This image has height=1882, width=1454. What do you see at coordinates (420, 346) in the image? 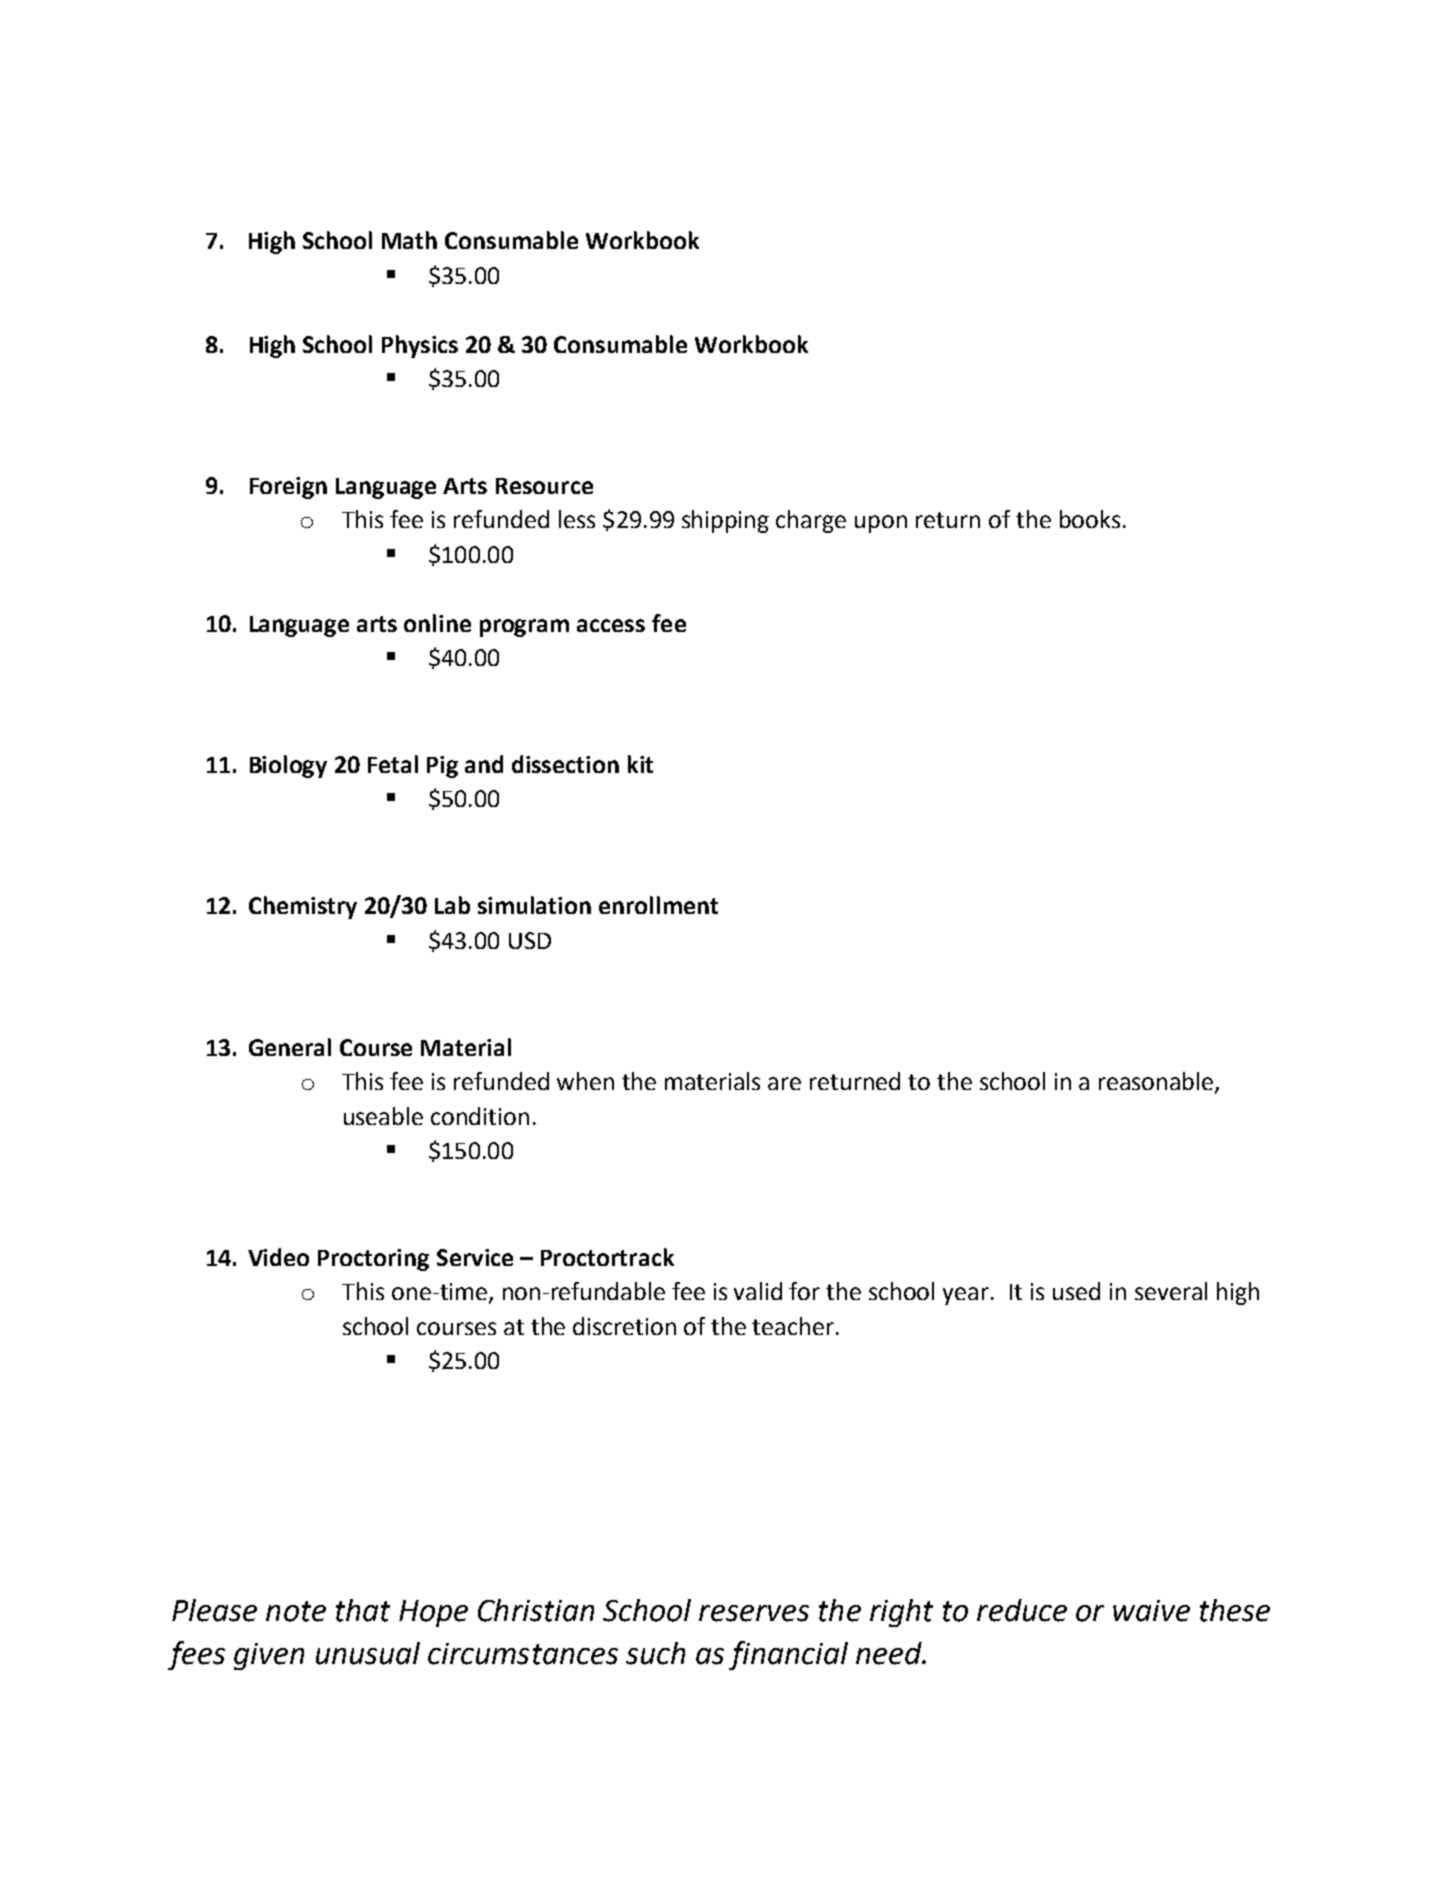
I see `Physics` at bounding box center [420, 346].
